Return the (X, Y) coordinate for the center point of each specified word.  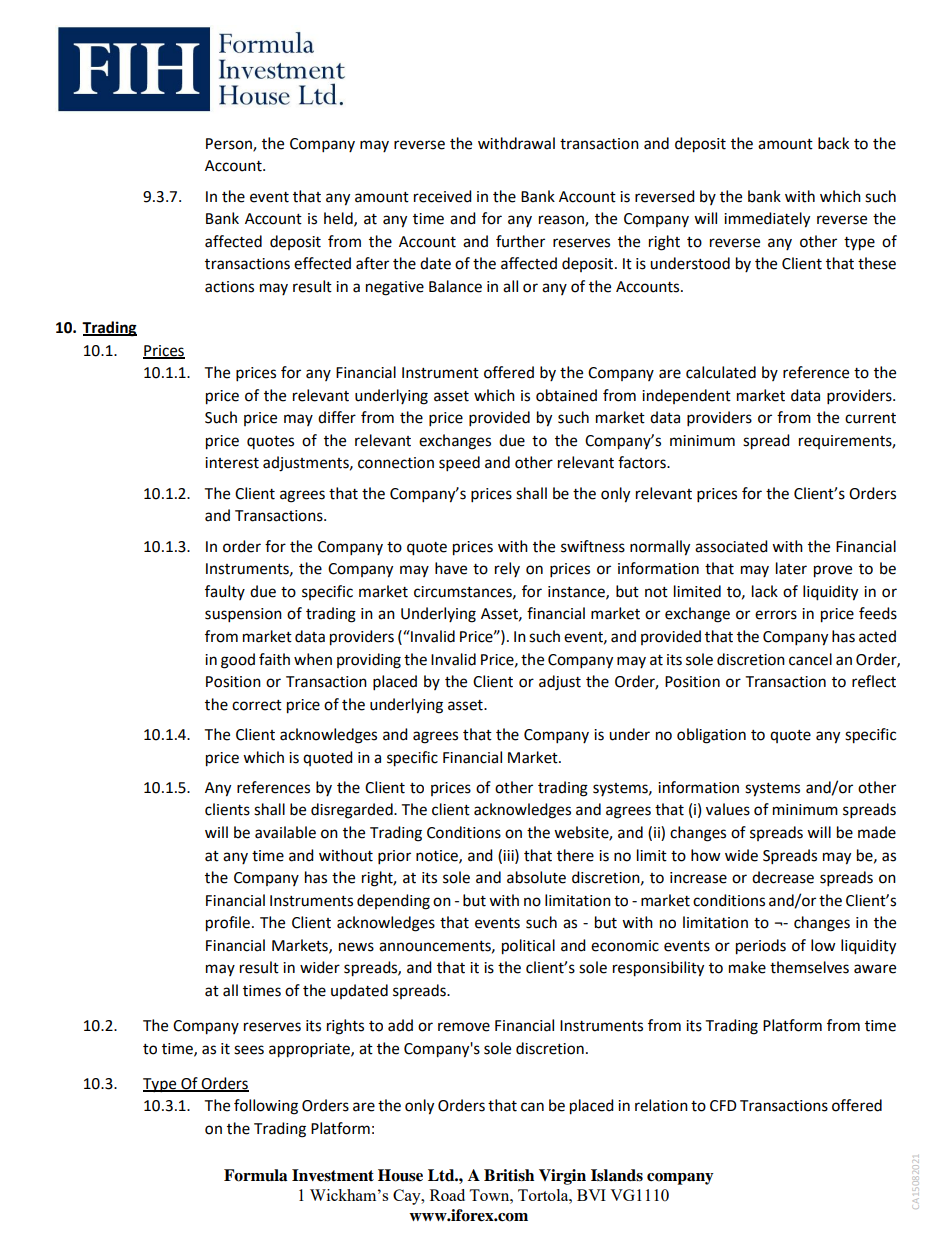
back (833, 143)
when (313, 659)
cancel (810, 659)
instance (577, 592)
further (520, 241)
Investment (333, 1175)
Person (230, 144)
